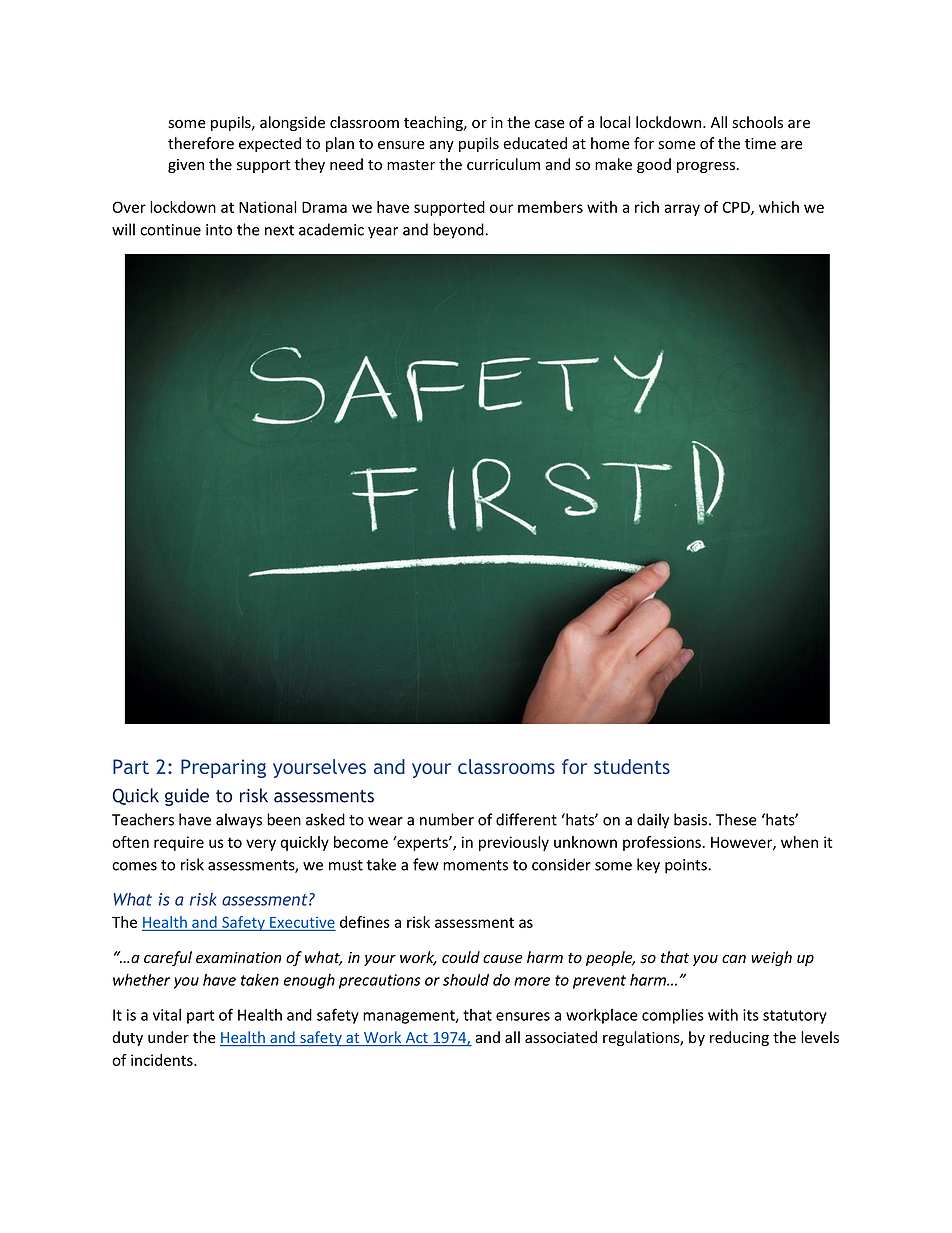  Describe the element at coordinates (760, 144) in the image. I see `time` at that location.
